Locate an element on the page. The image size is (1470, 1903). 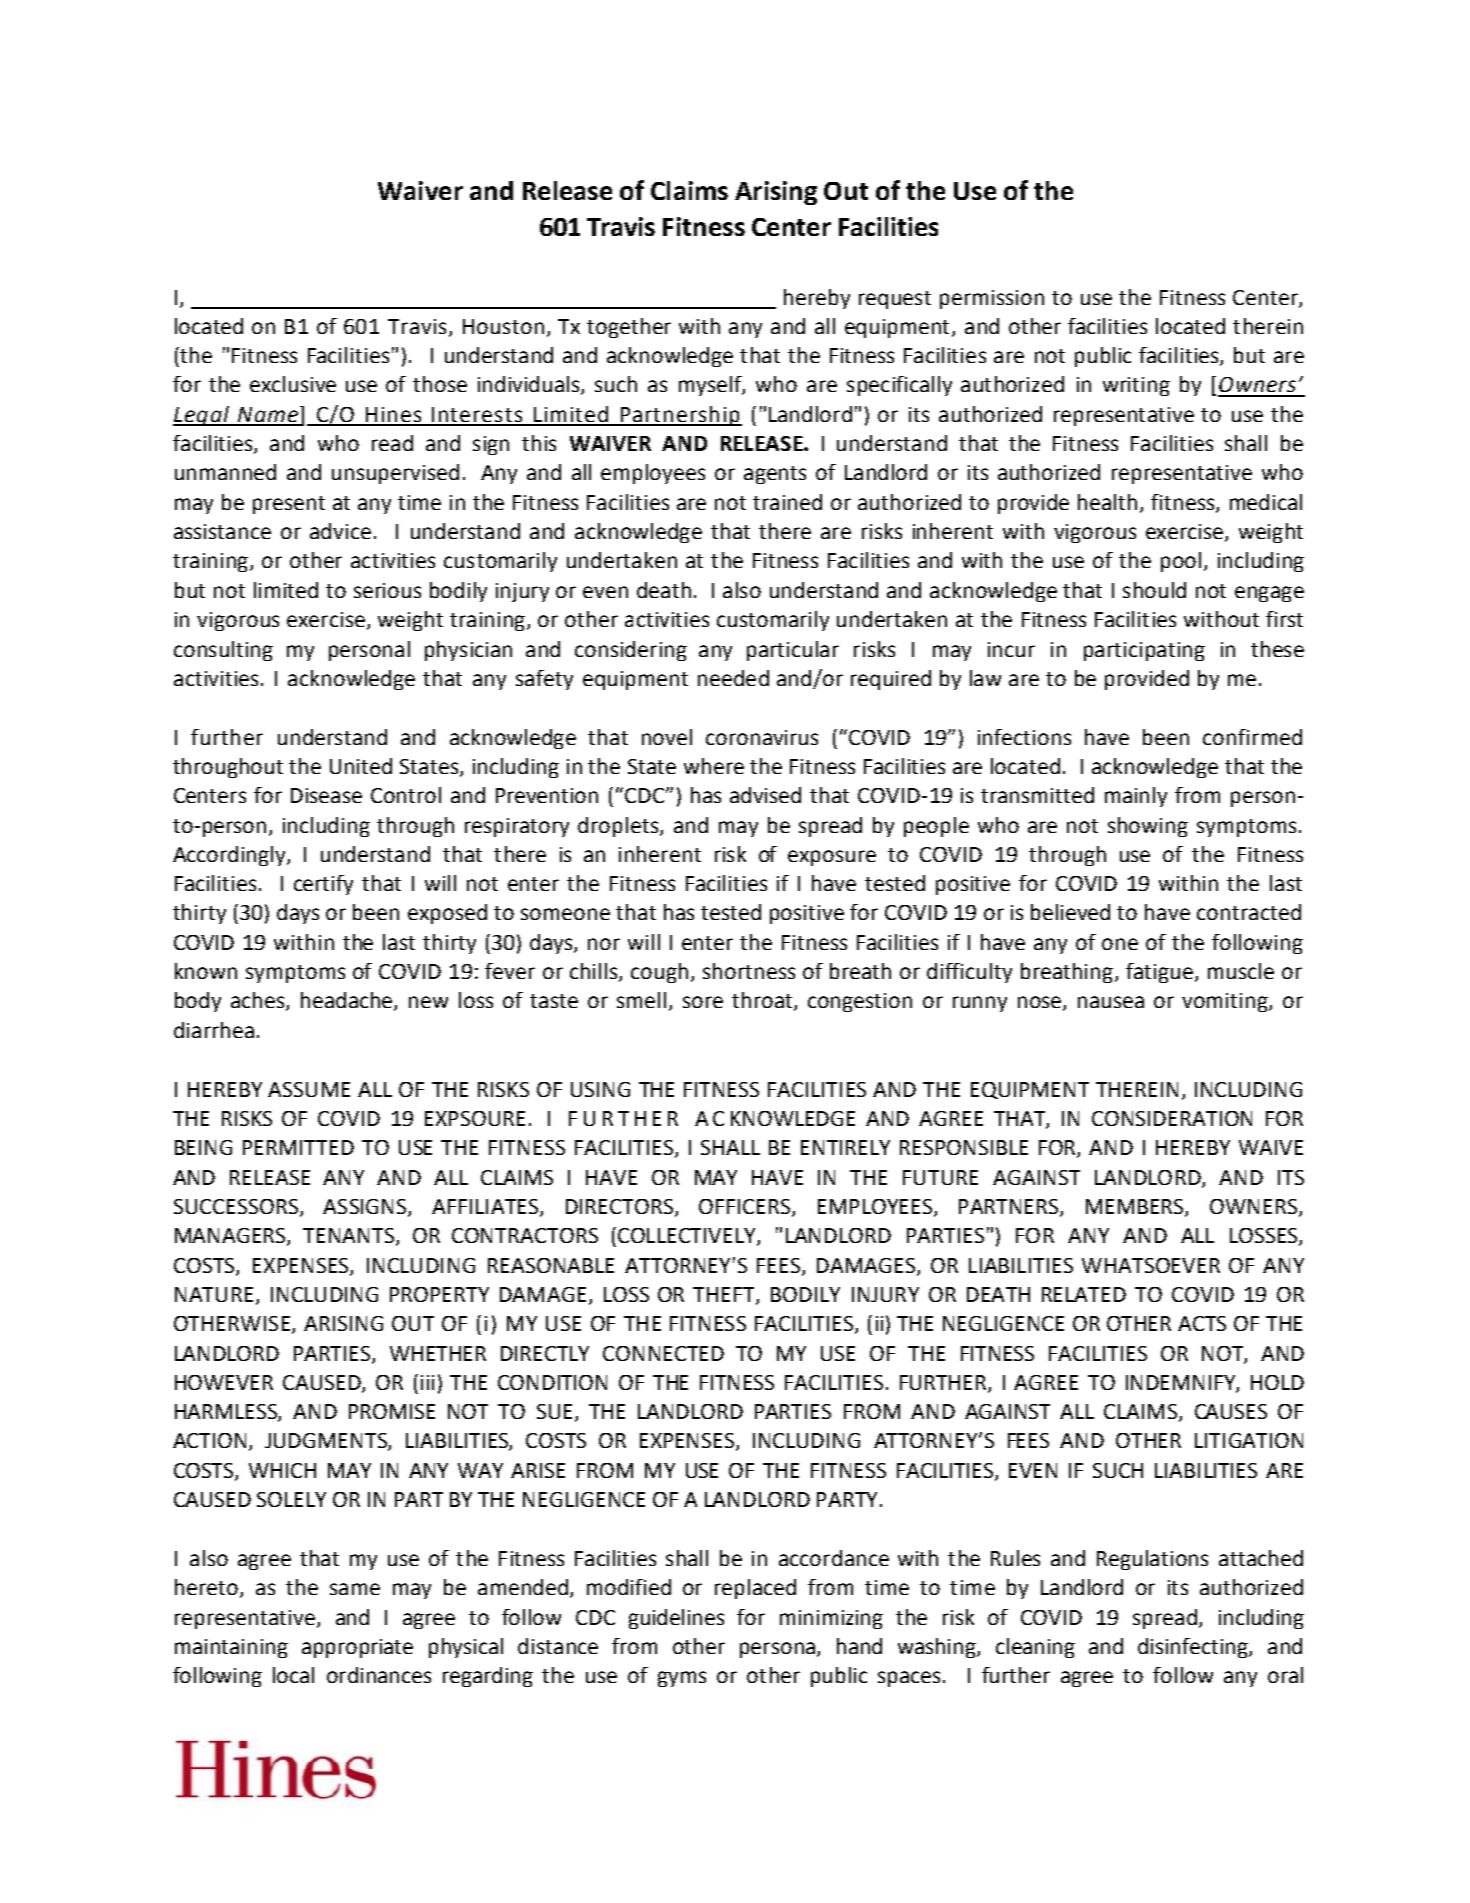
should is located at coordinates (1154, 590).
